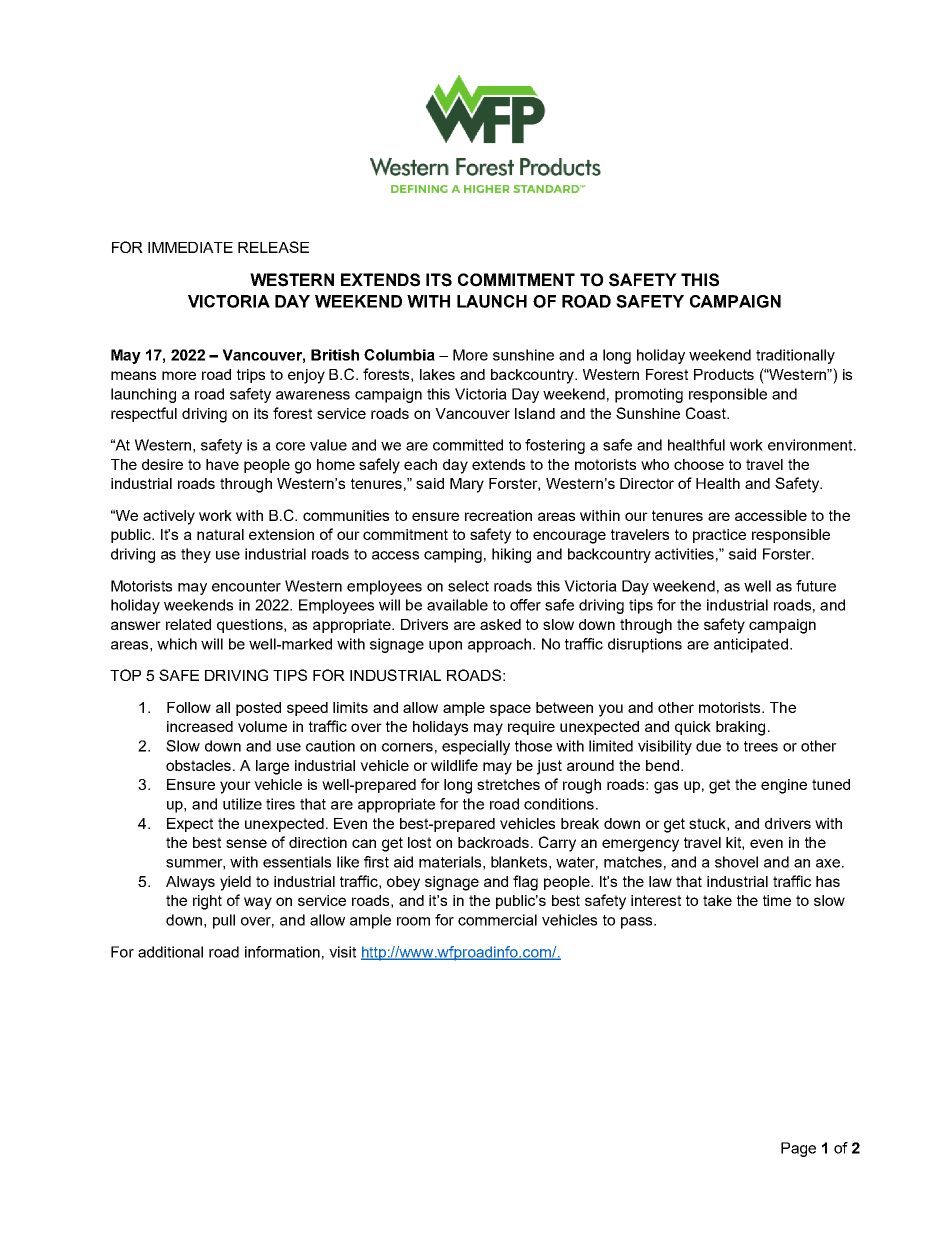 The height and width of the page is (1233, 952). What do you see at coordinates (468, 445) in the page?
I see `committed` at bounding box center [468, 445].
